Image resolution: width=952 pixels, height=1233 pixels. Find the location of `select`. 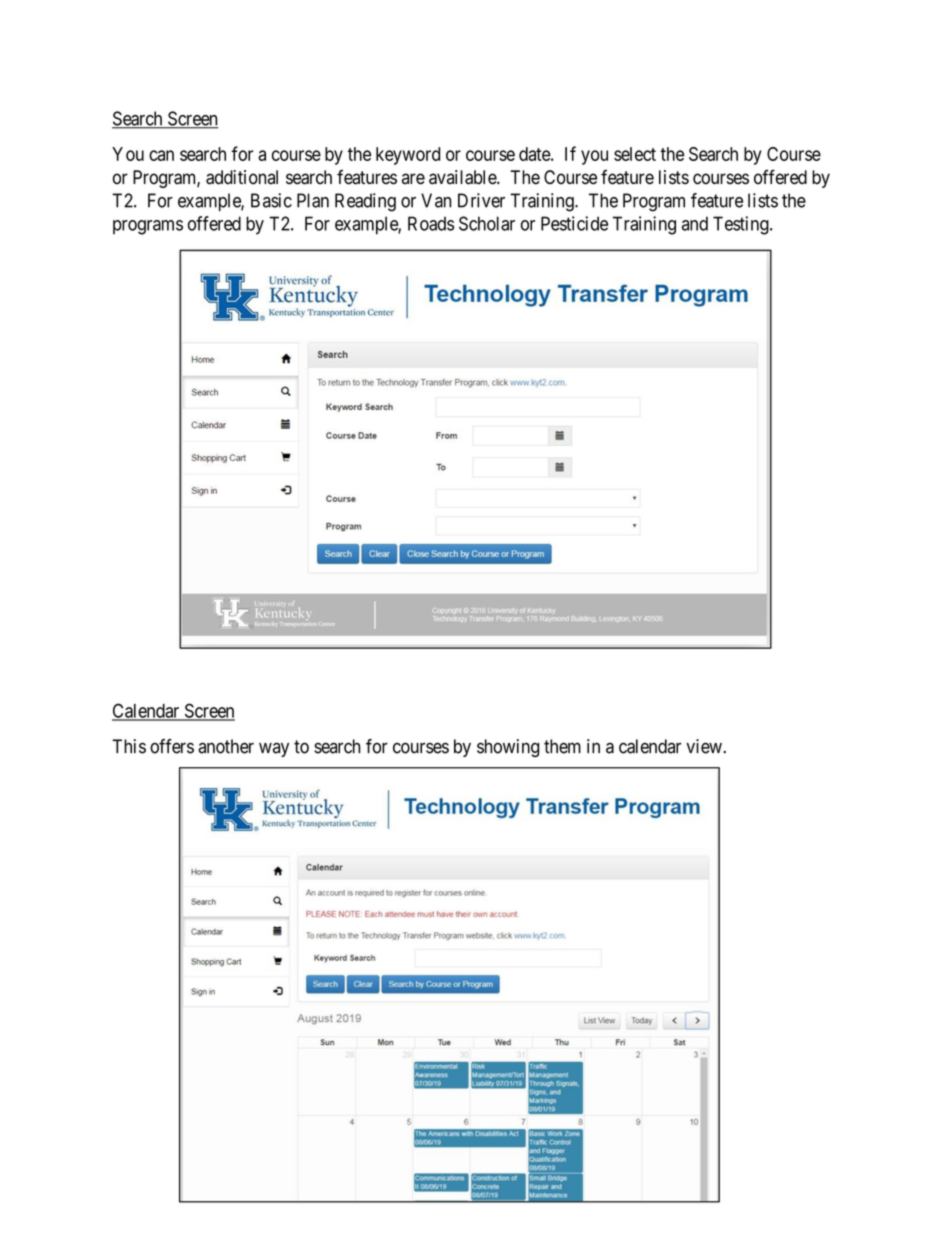

select is located at coordinates (635, 154).
